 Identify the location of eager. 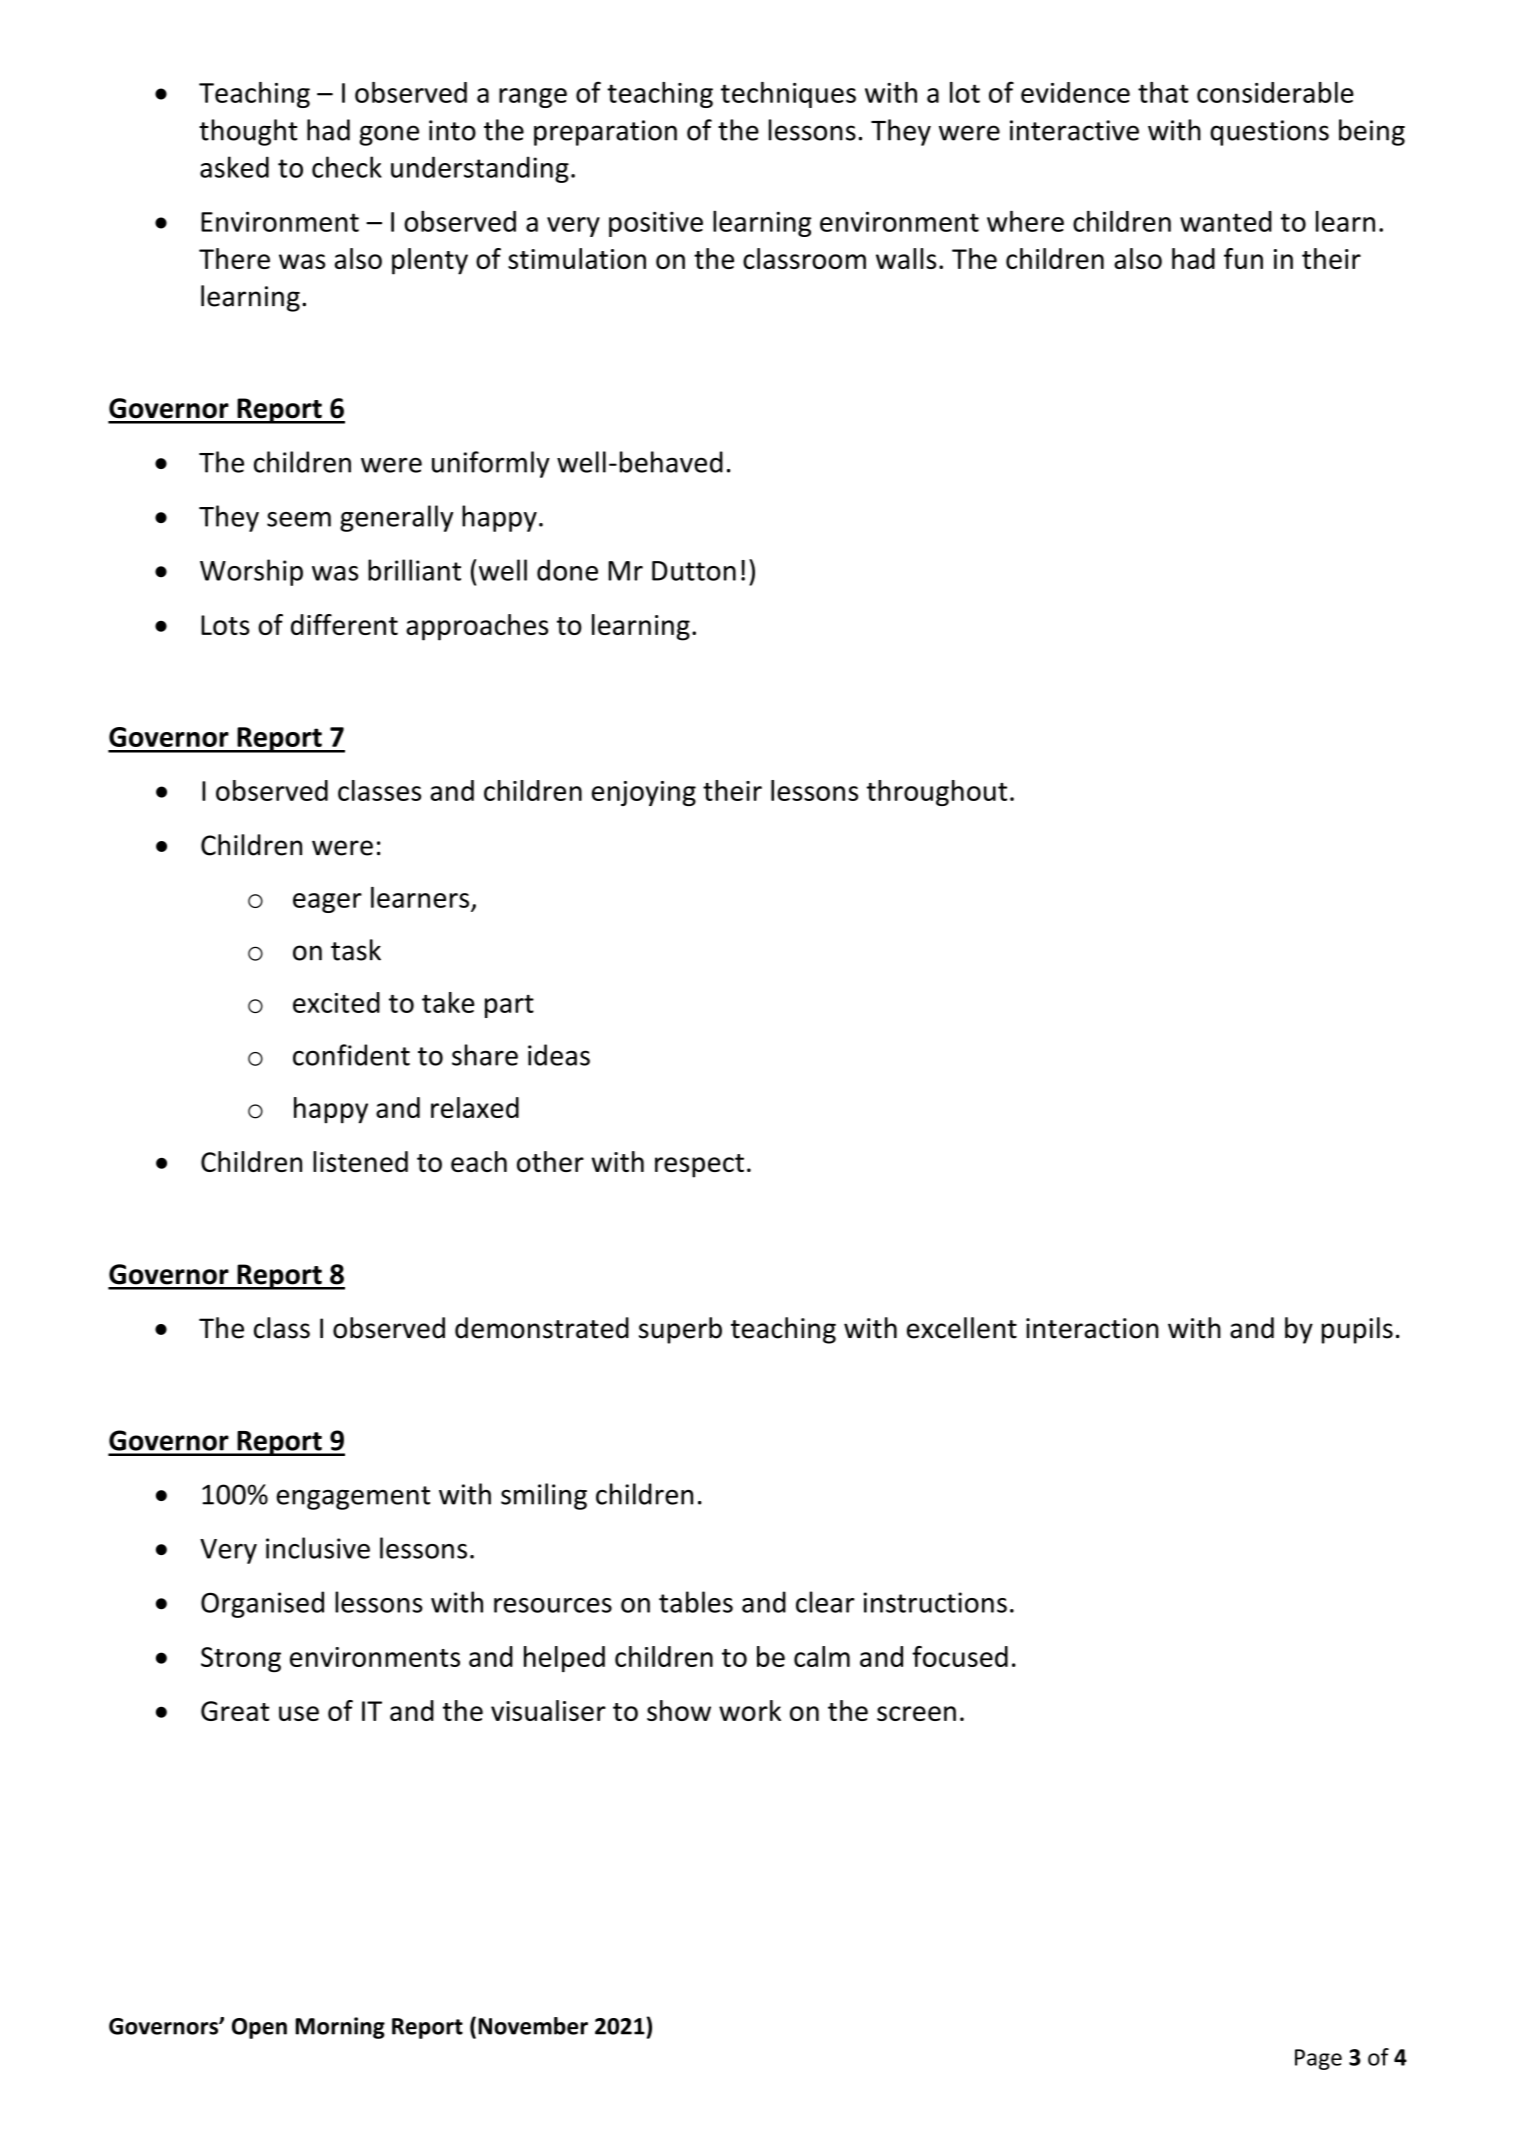
(327, 903).
